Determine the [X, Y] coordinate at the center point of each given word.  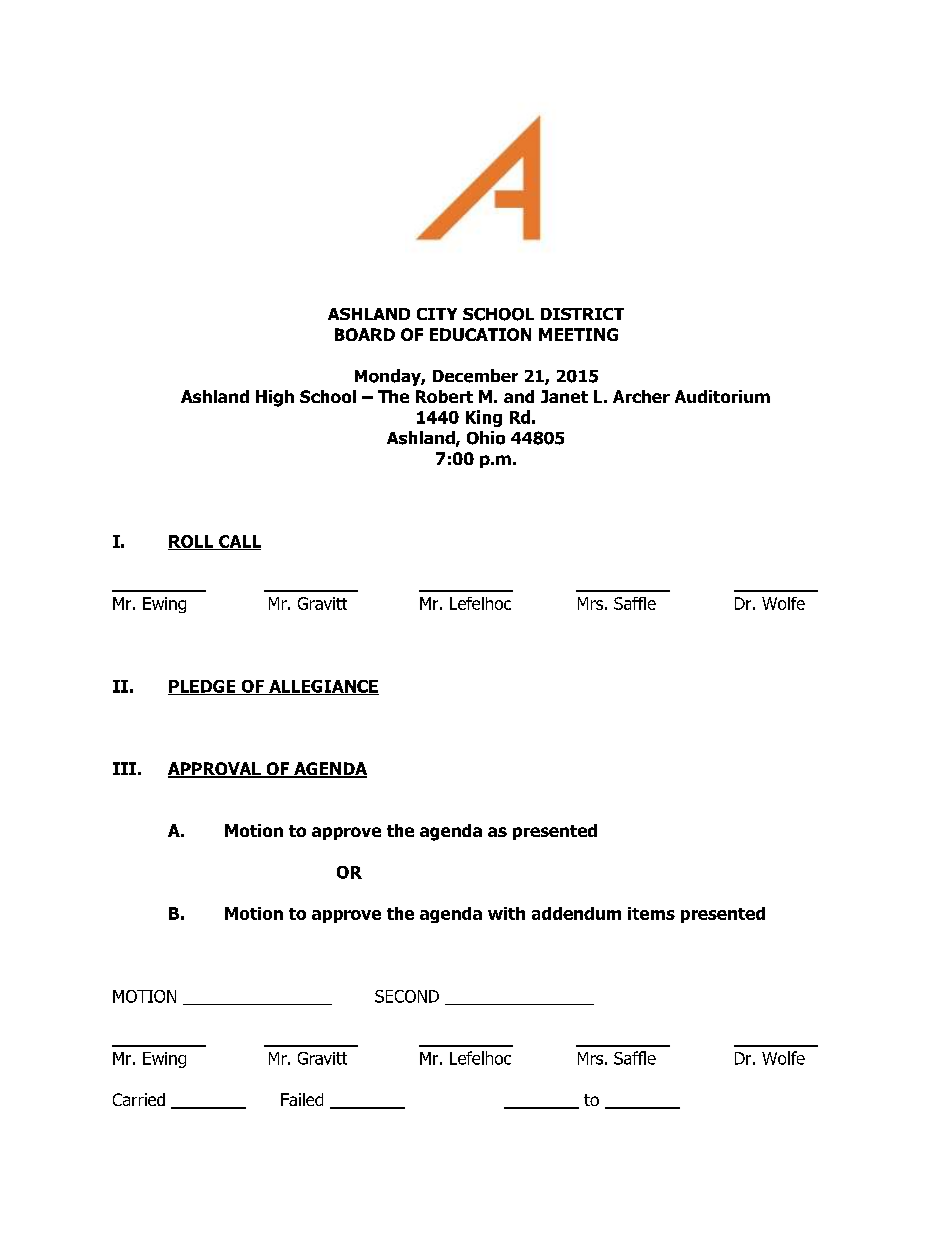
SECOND [407, 996]
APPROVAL [215, 770]
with [506, 913]
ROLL [192, 542]
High [275, 398]
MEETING [578, 334]
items [651, 913]
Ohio [486, 438]
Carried [139, 1099]
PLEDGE [203, 687]
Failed [302, 1099]
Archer [641, 396]
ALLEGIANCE [323, 687]
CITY [437, 314]
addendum [576, 913]
